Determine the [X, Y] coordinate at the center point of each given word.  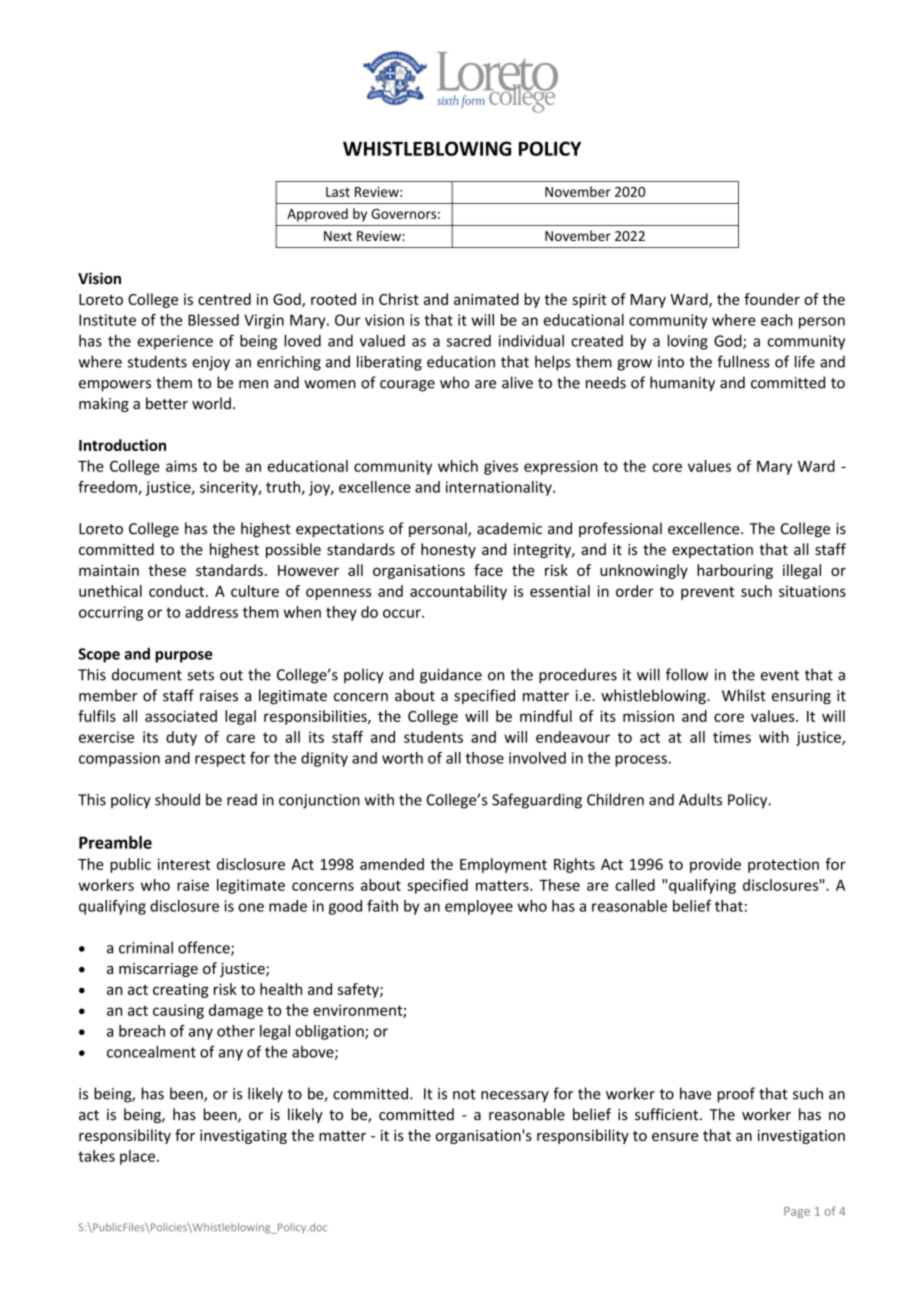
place [137, 1157]
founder [772, 299]
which [458, 466]
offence [205, 948]
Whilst [744, 695]
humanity [682, 384]
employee [479, 907]
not [464, 1094]
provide [715, 865]
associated [181, 716]
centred [224, 299]
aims [181, 466]
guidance [451, 676]
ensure [675, 1137]
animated [486, 299]
